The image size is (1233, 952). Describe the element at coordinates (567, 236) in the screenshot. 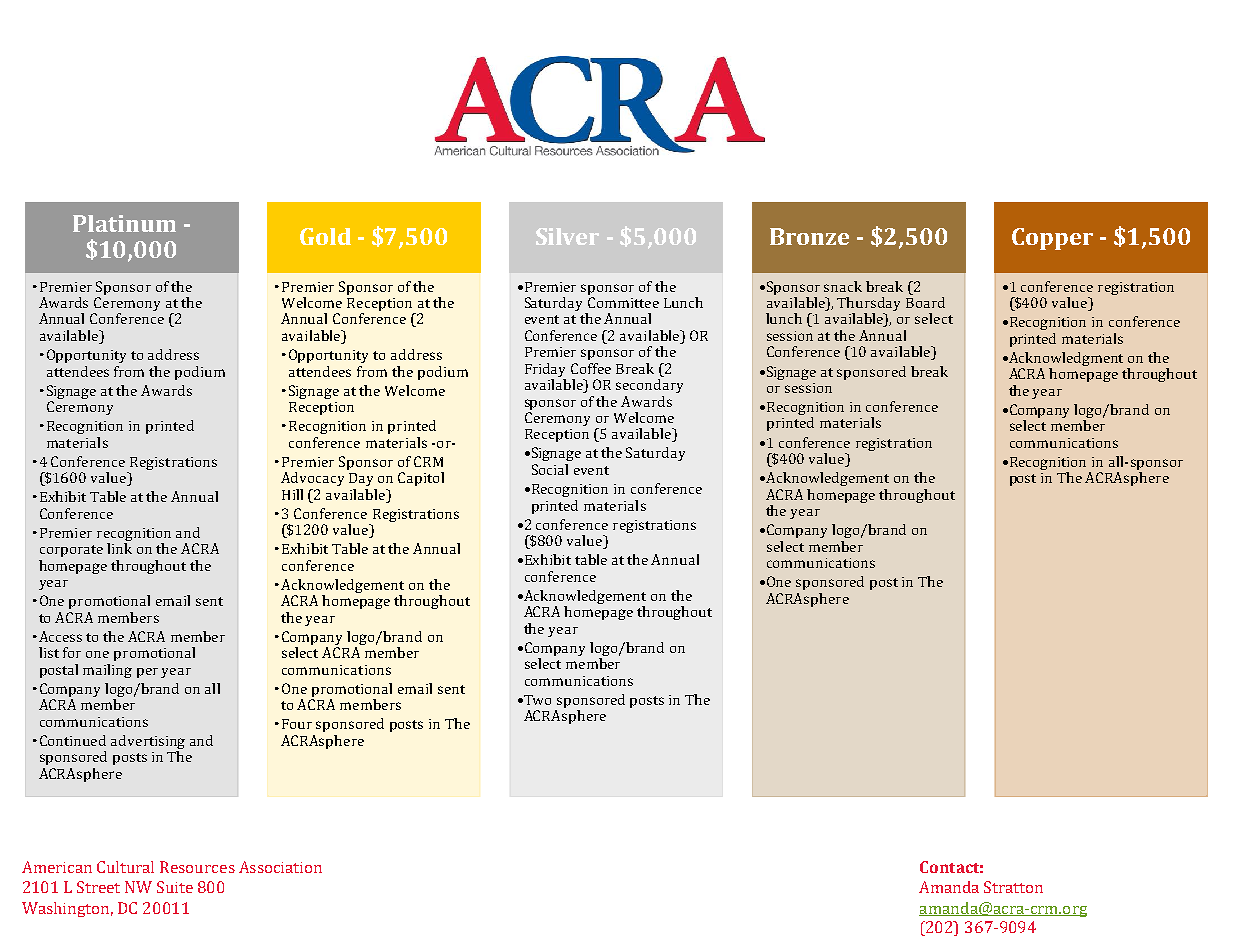

I see `Silver` at that location.
